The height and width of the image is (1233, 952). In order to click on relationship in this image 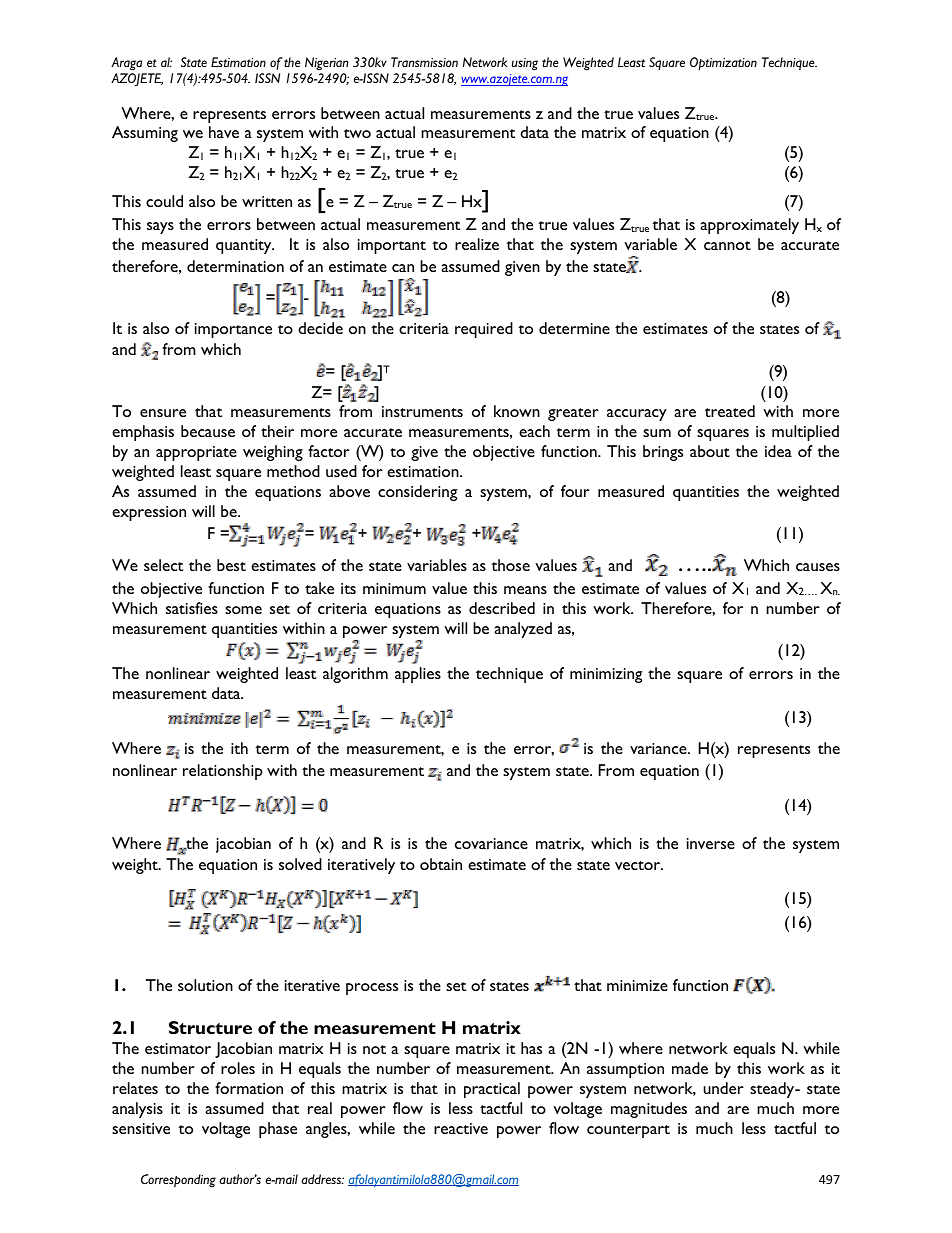, I will do `click(223, 772)`.
